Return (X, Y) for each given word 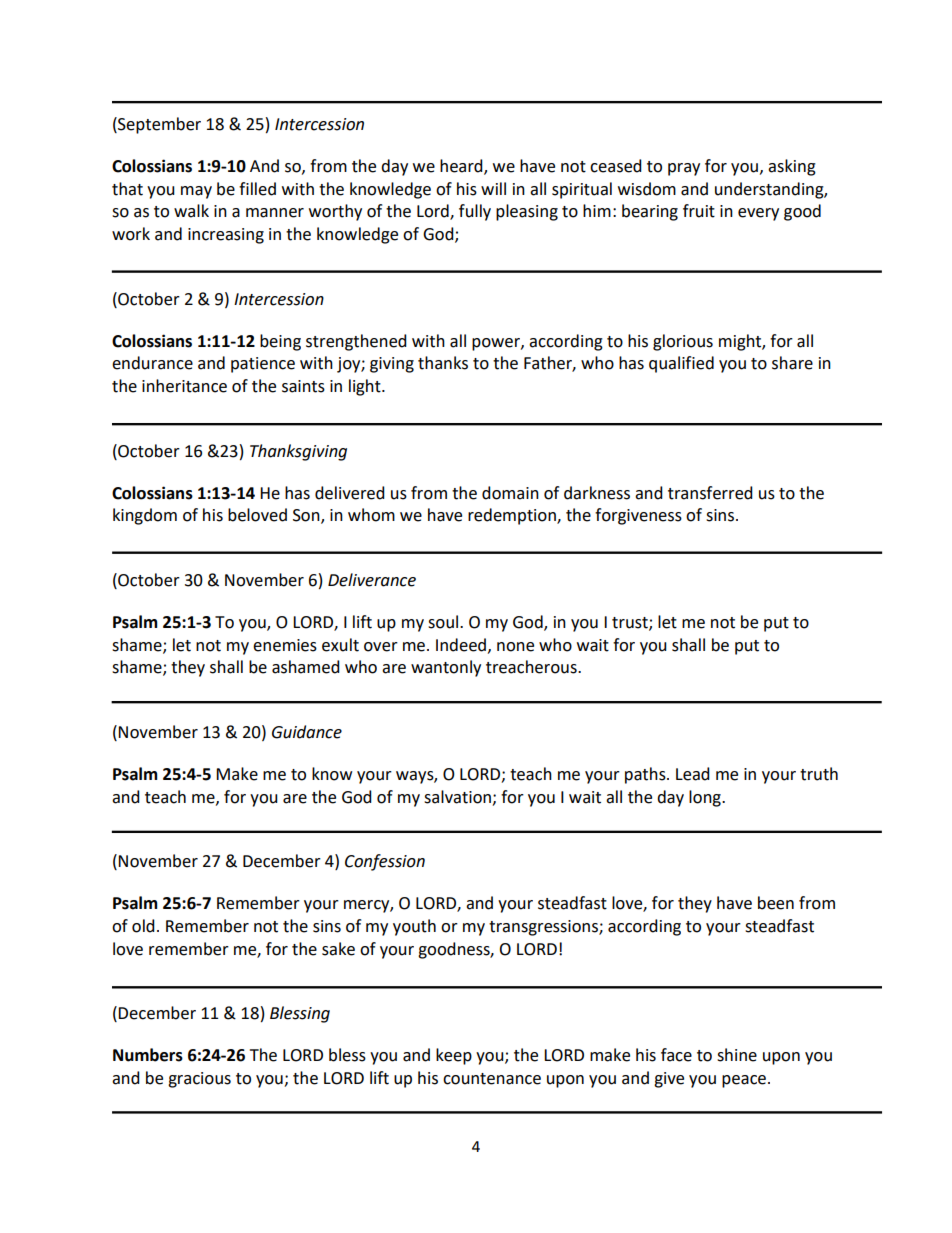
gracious (199, 1080)
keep (454, 1056)
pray (684, 169)
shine (737, 1055)
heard (462, 166)
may (196, 192)
